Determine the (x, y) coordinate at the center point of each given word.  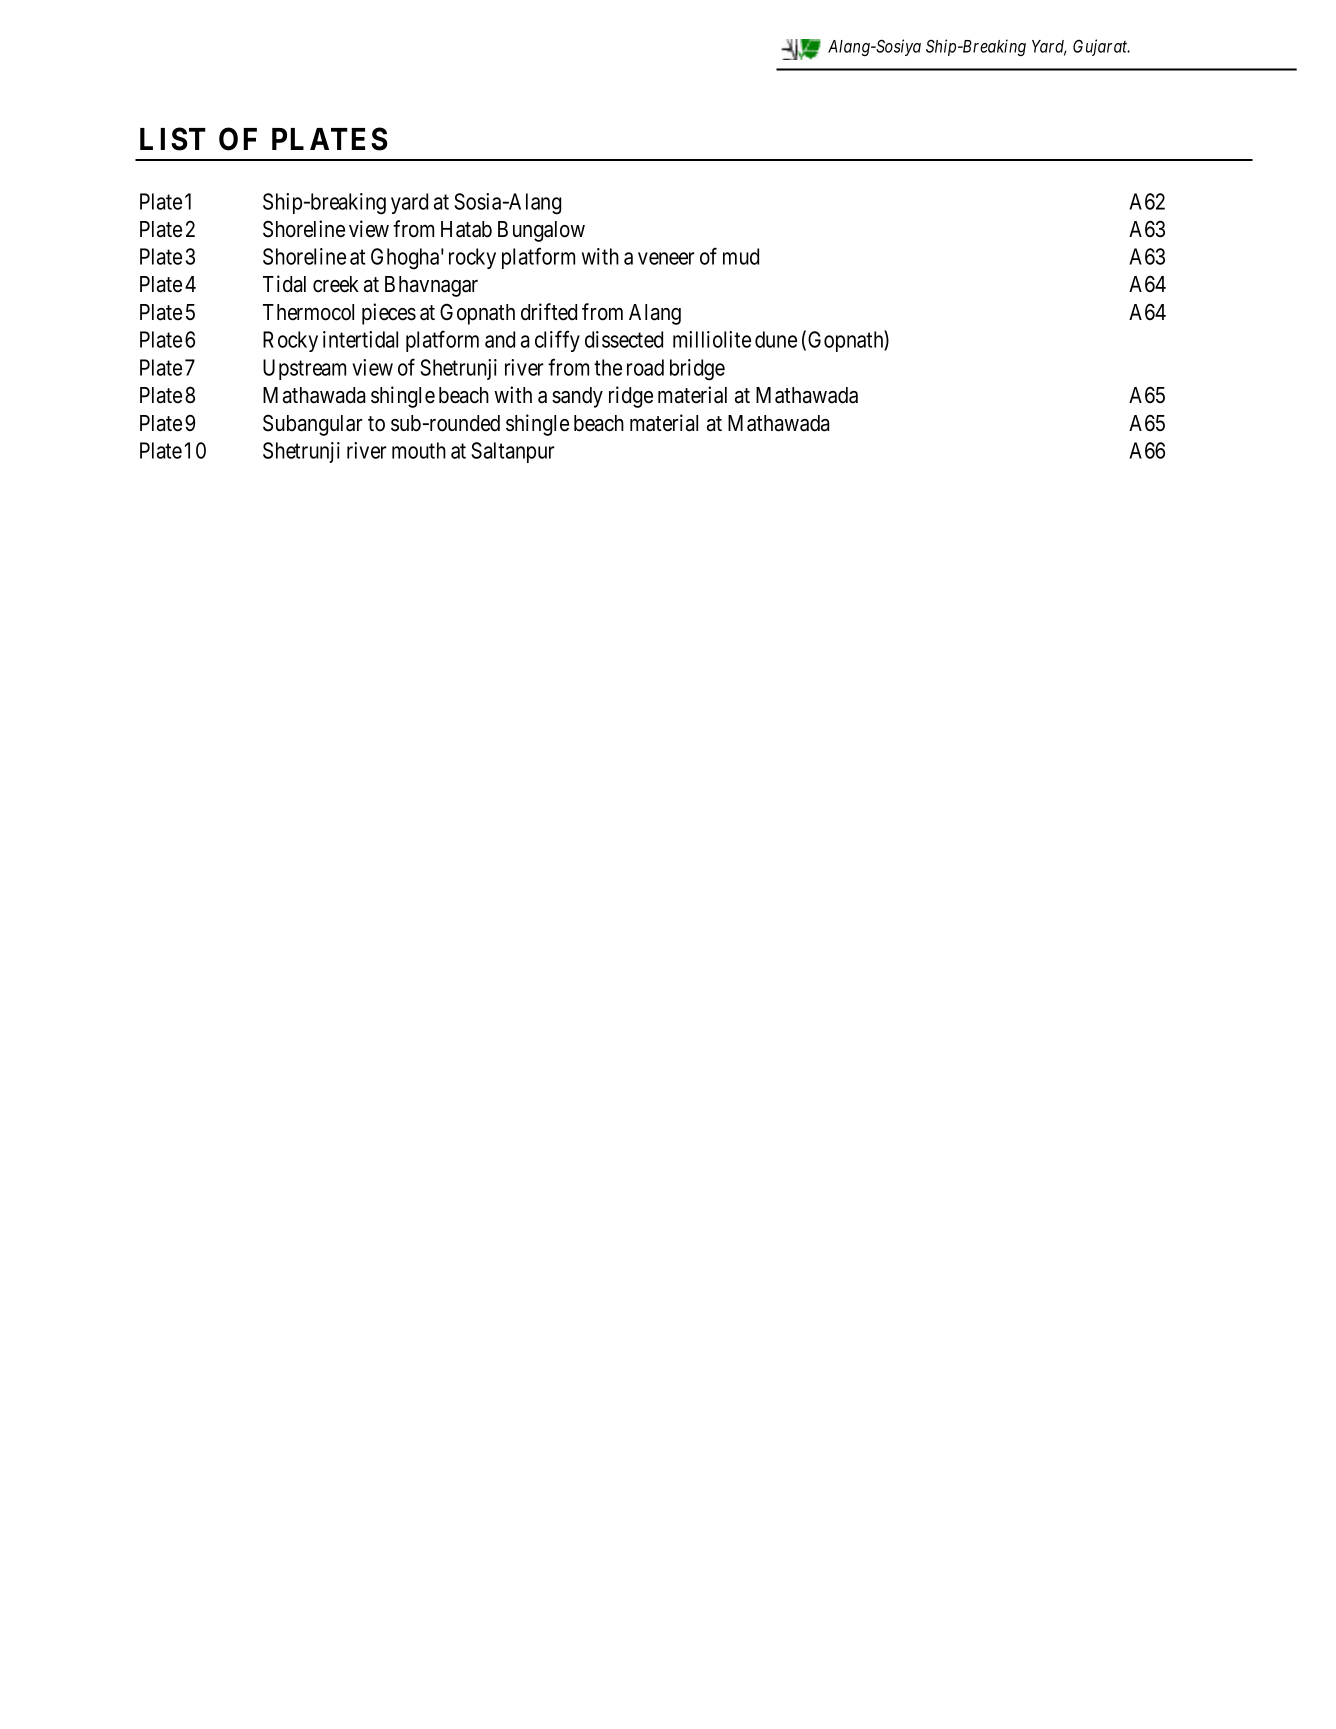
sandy (577, 397)
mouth (419, 450)
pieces (389, 314)
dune (776, 339)
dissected (624, 339)
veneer (666, 258)
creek (336, 284)
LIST (173, 139)
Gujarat (1101, 47)
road (645, 367)
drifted (549, 312)
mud (741, 256)
